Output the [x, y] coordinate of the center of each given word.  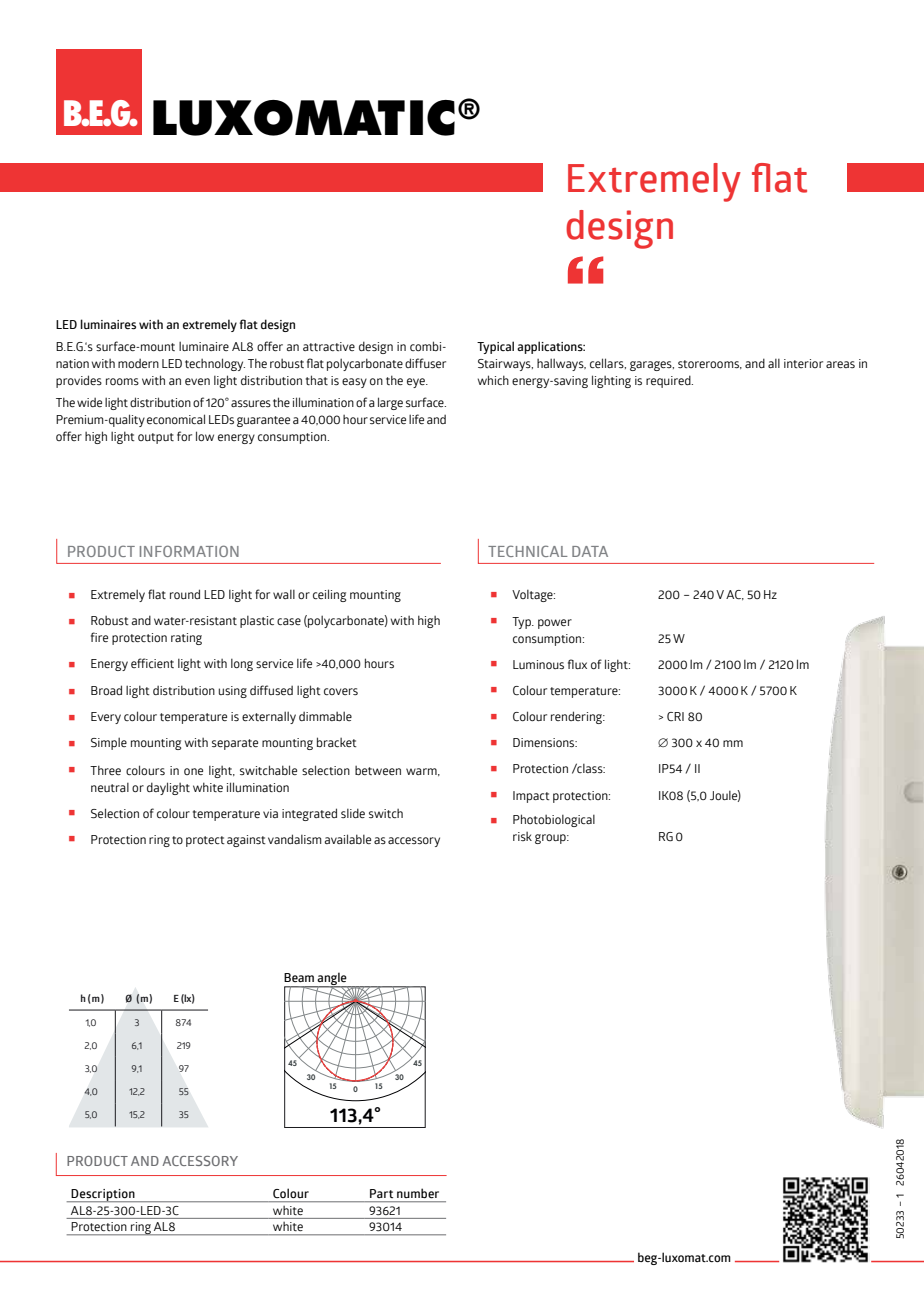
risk [522, 836]
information [189, 551]
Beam [299, 977]
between [378, 770]
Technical [528, 551]
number [418, 1193]
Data [590, 551]
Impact [531, 797]
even [197, 381]
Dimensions [545, 743]
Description [103, 1195]
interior [803, 363]
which [493, 380]
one [193, 771]
